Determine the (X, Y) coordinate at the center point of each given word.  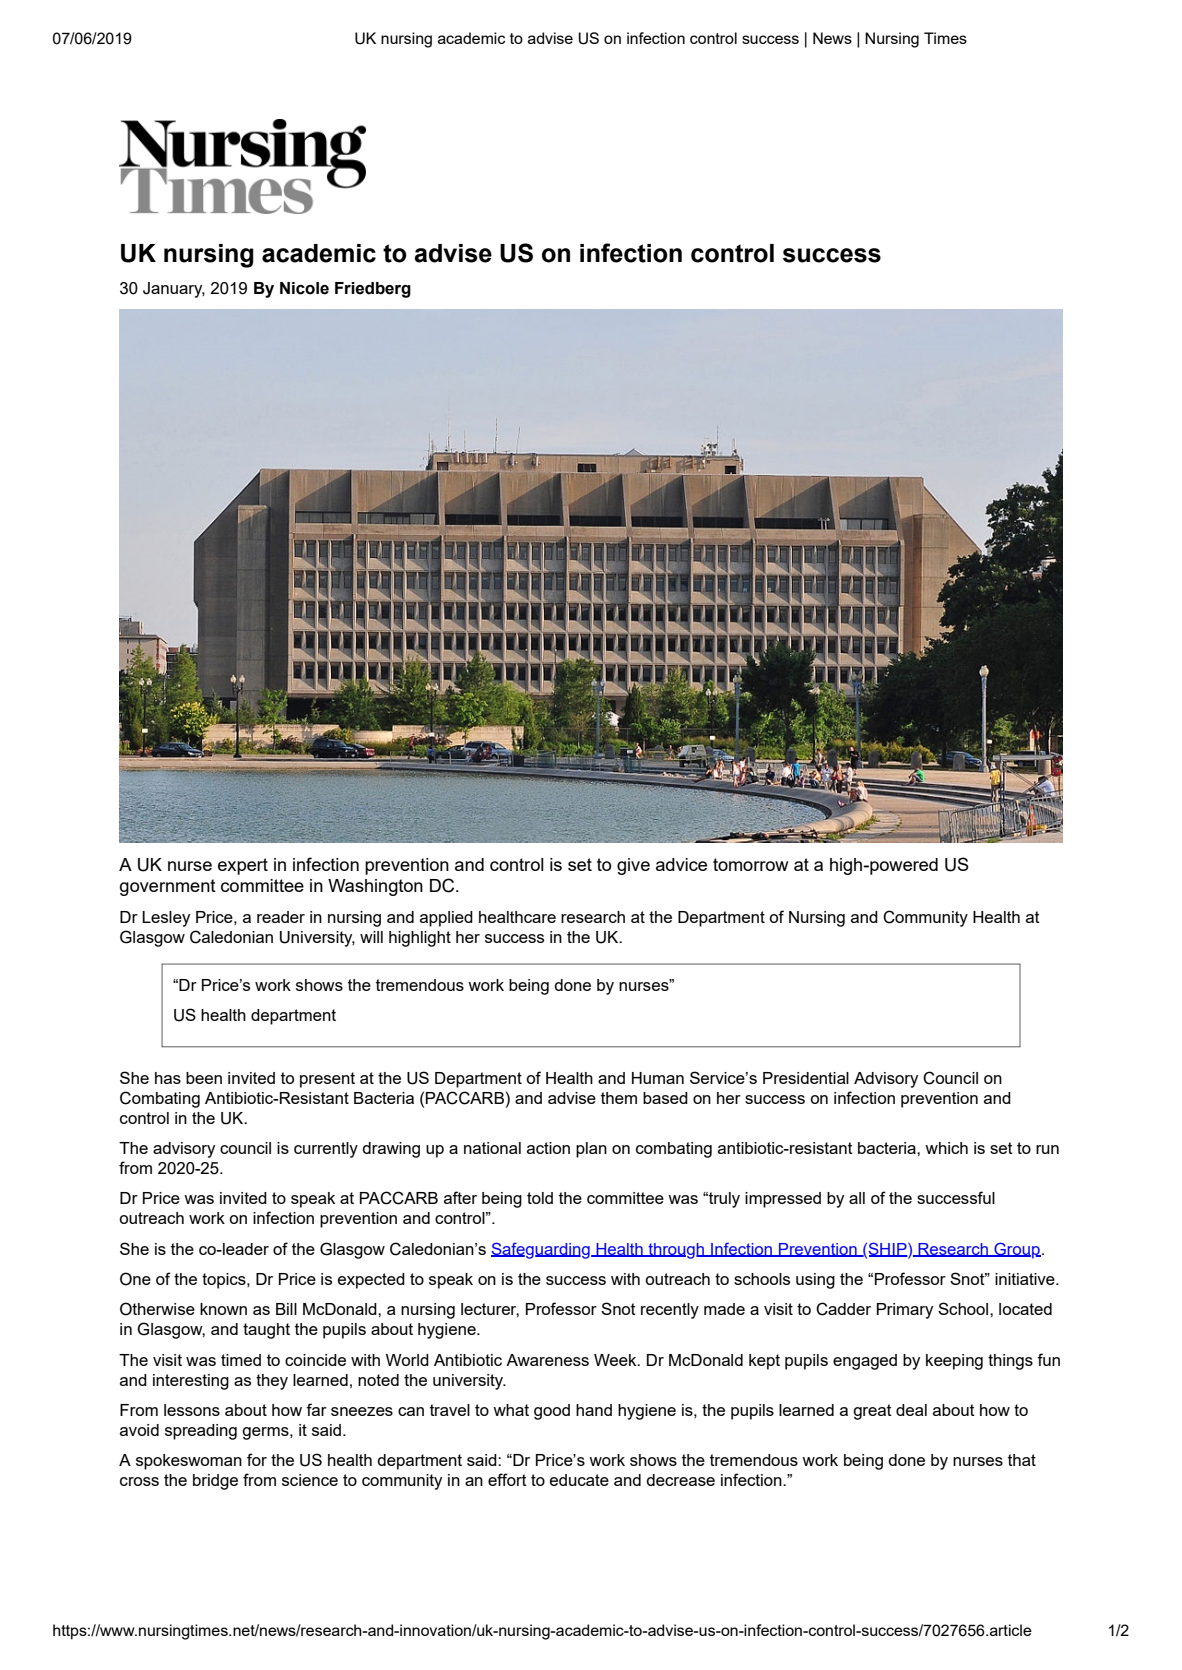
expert (243, 866)
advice (681, 864)
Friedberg (373, 290)
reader (281, 917)
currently (326, 1150)
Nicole (304, 288)
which (946, 1148)
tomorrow (751, 864)
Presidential (806, 1078)
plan (591, 1150)
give (633, 866)
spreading (201, 1432)
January (174, 290)
